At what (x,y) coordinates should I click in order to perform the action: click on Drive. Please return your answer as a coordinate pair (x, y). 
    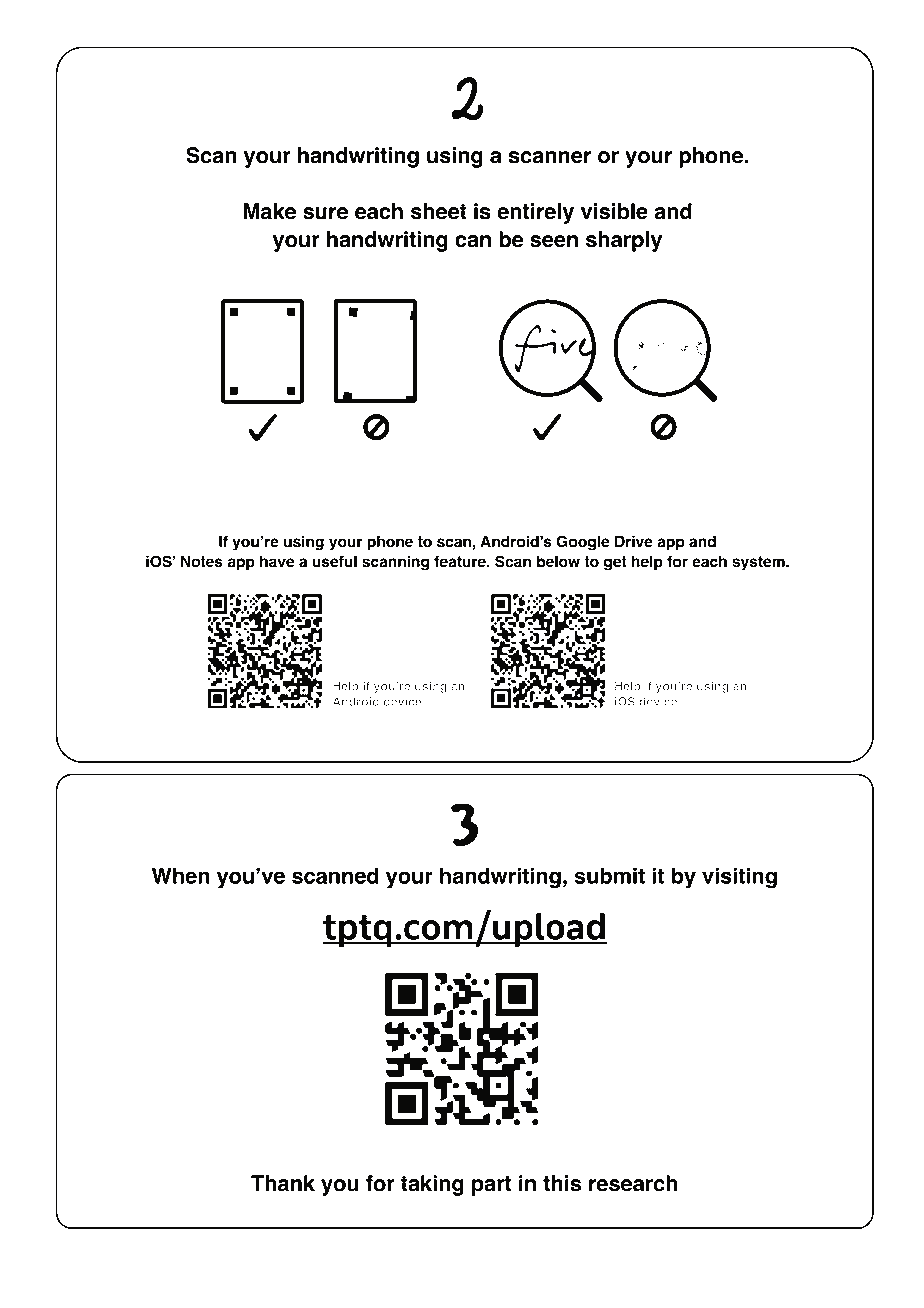
    Looking at the image, I should click on (634, 541).
